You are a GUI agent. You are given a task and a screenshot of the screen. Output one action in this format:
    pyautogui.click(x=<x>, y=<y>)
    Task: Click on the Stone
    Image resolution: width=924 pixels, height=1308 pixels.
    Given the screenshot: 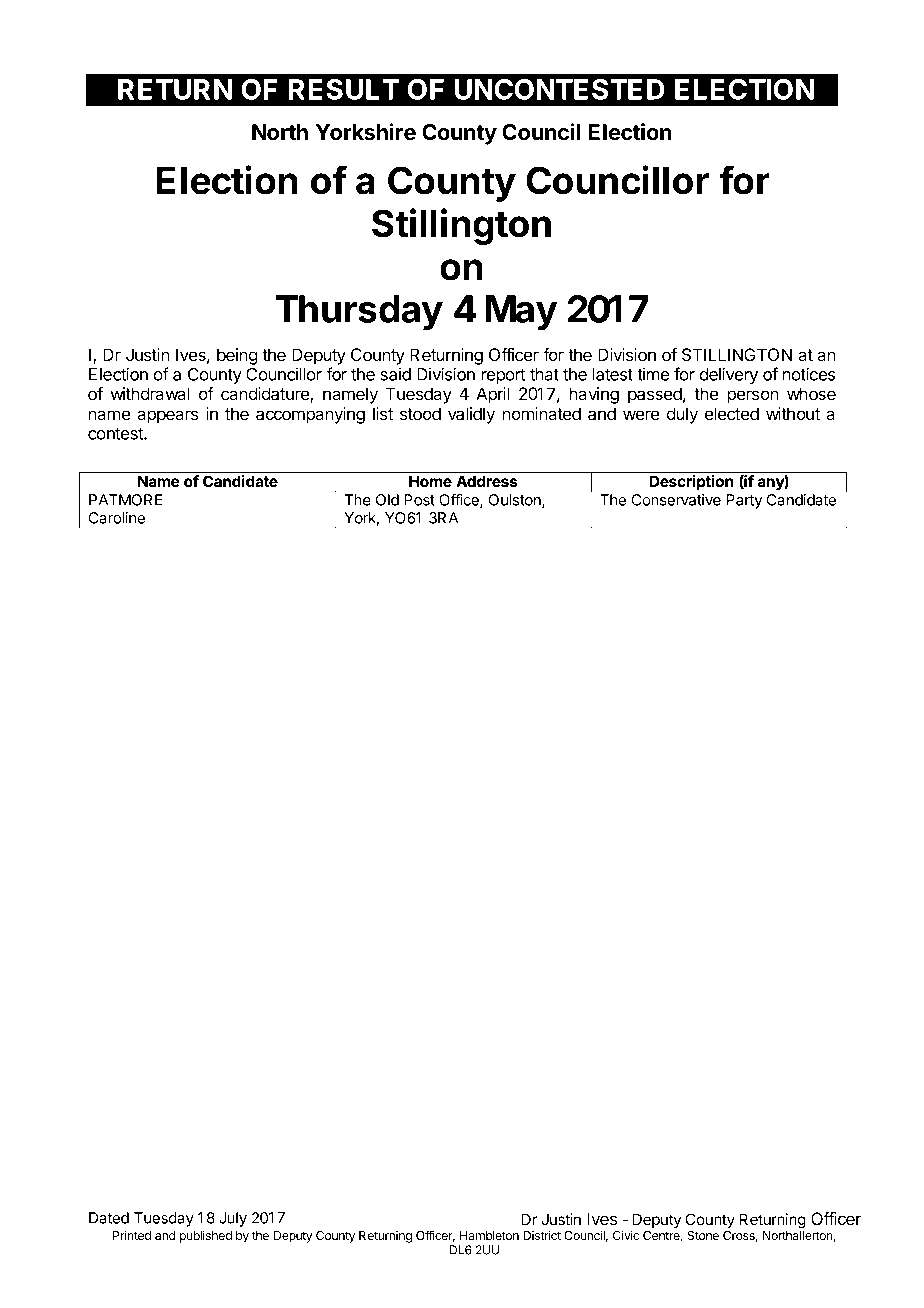 What is the action you would take?
    pyautogui.click(x=703, y=1235)
